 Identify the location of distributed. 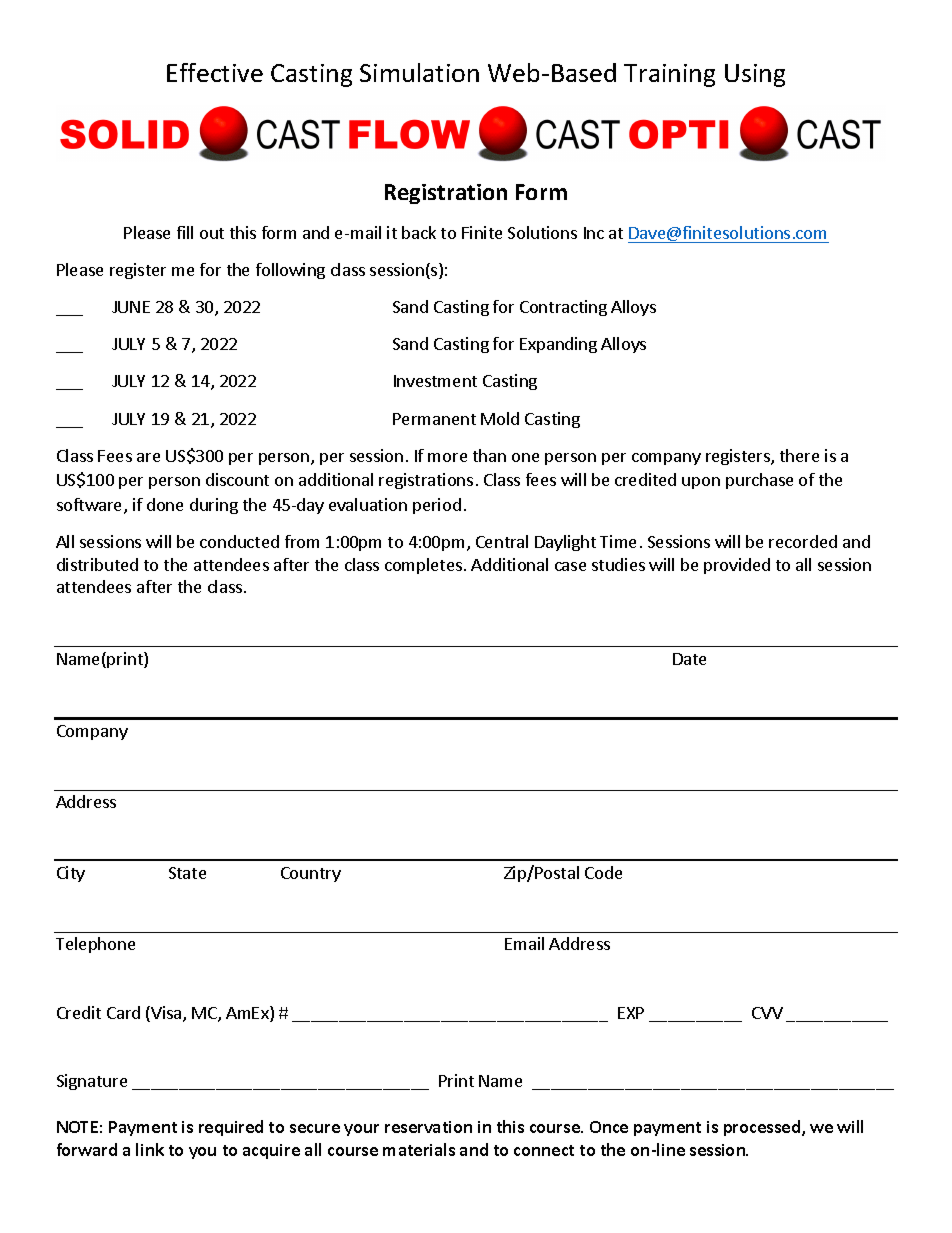
(97, 564).
